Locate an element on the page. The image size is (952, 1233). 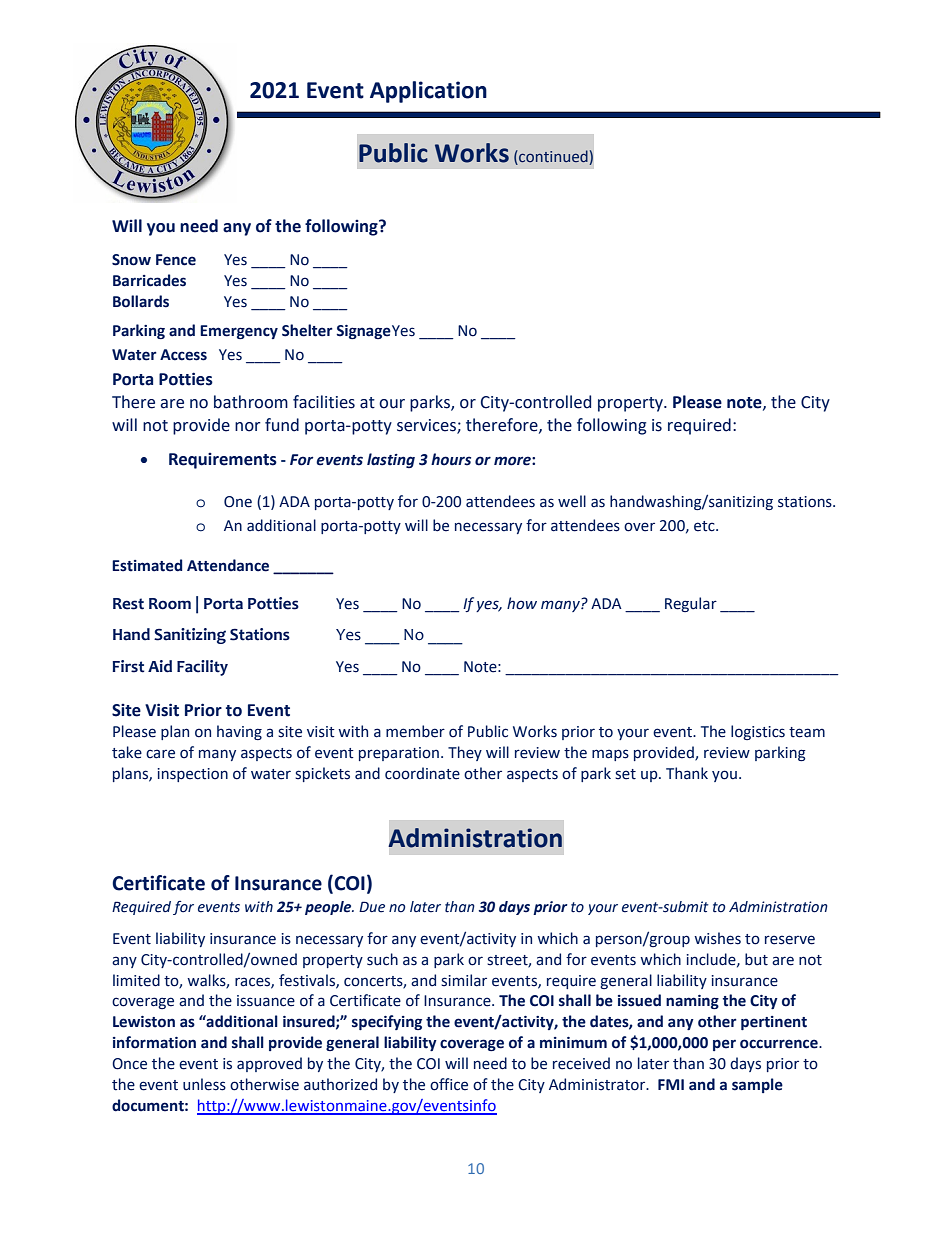
nor is located at coordinates (248, 427).
